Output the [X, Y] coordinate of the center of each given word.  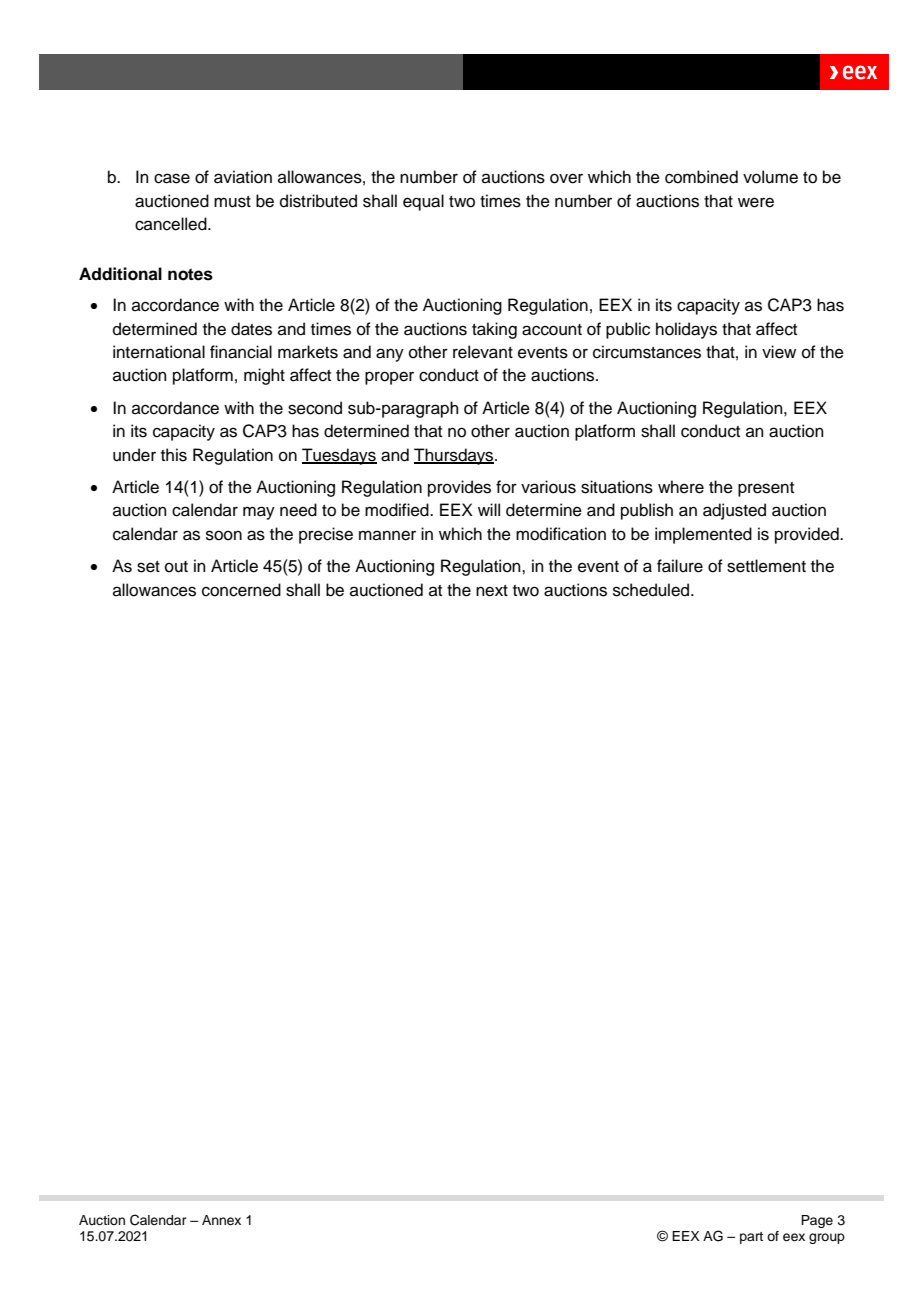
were [756, 202]
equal [423, 202]
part [751, 1238]
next [492, 591]
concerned [241, 590]
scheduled [652, 590]
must [232, 202]
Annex [221, 1220]
